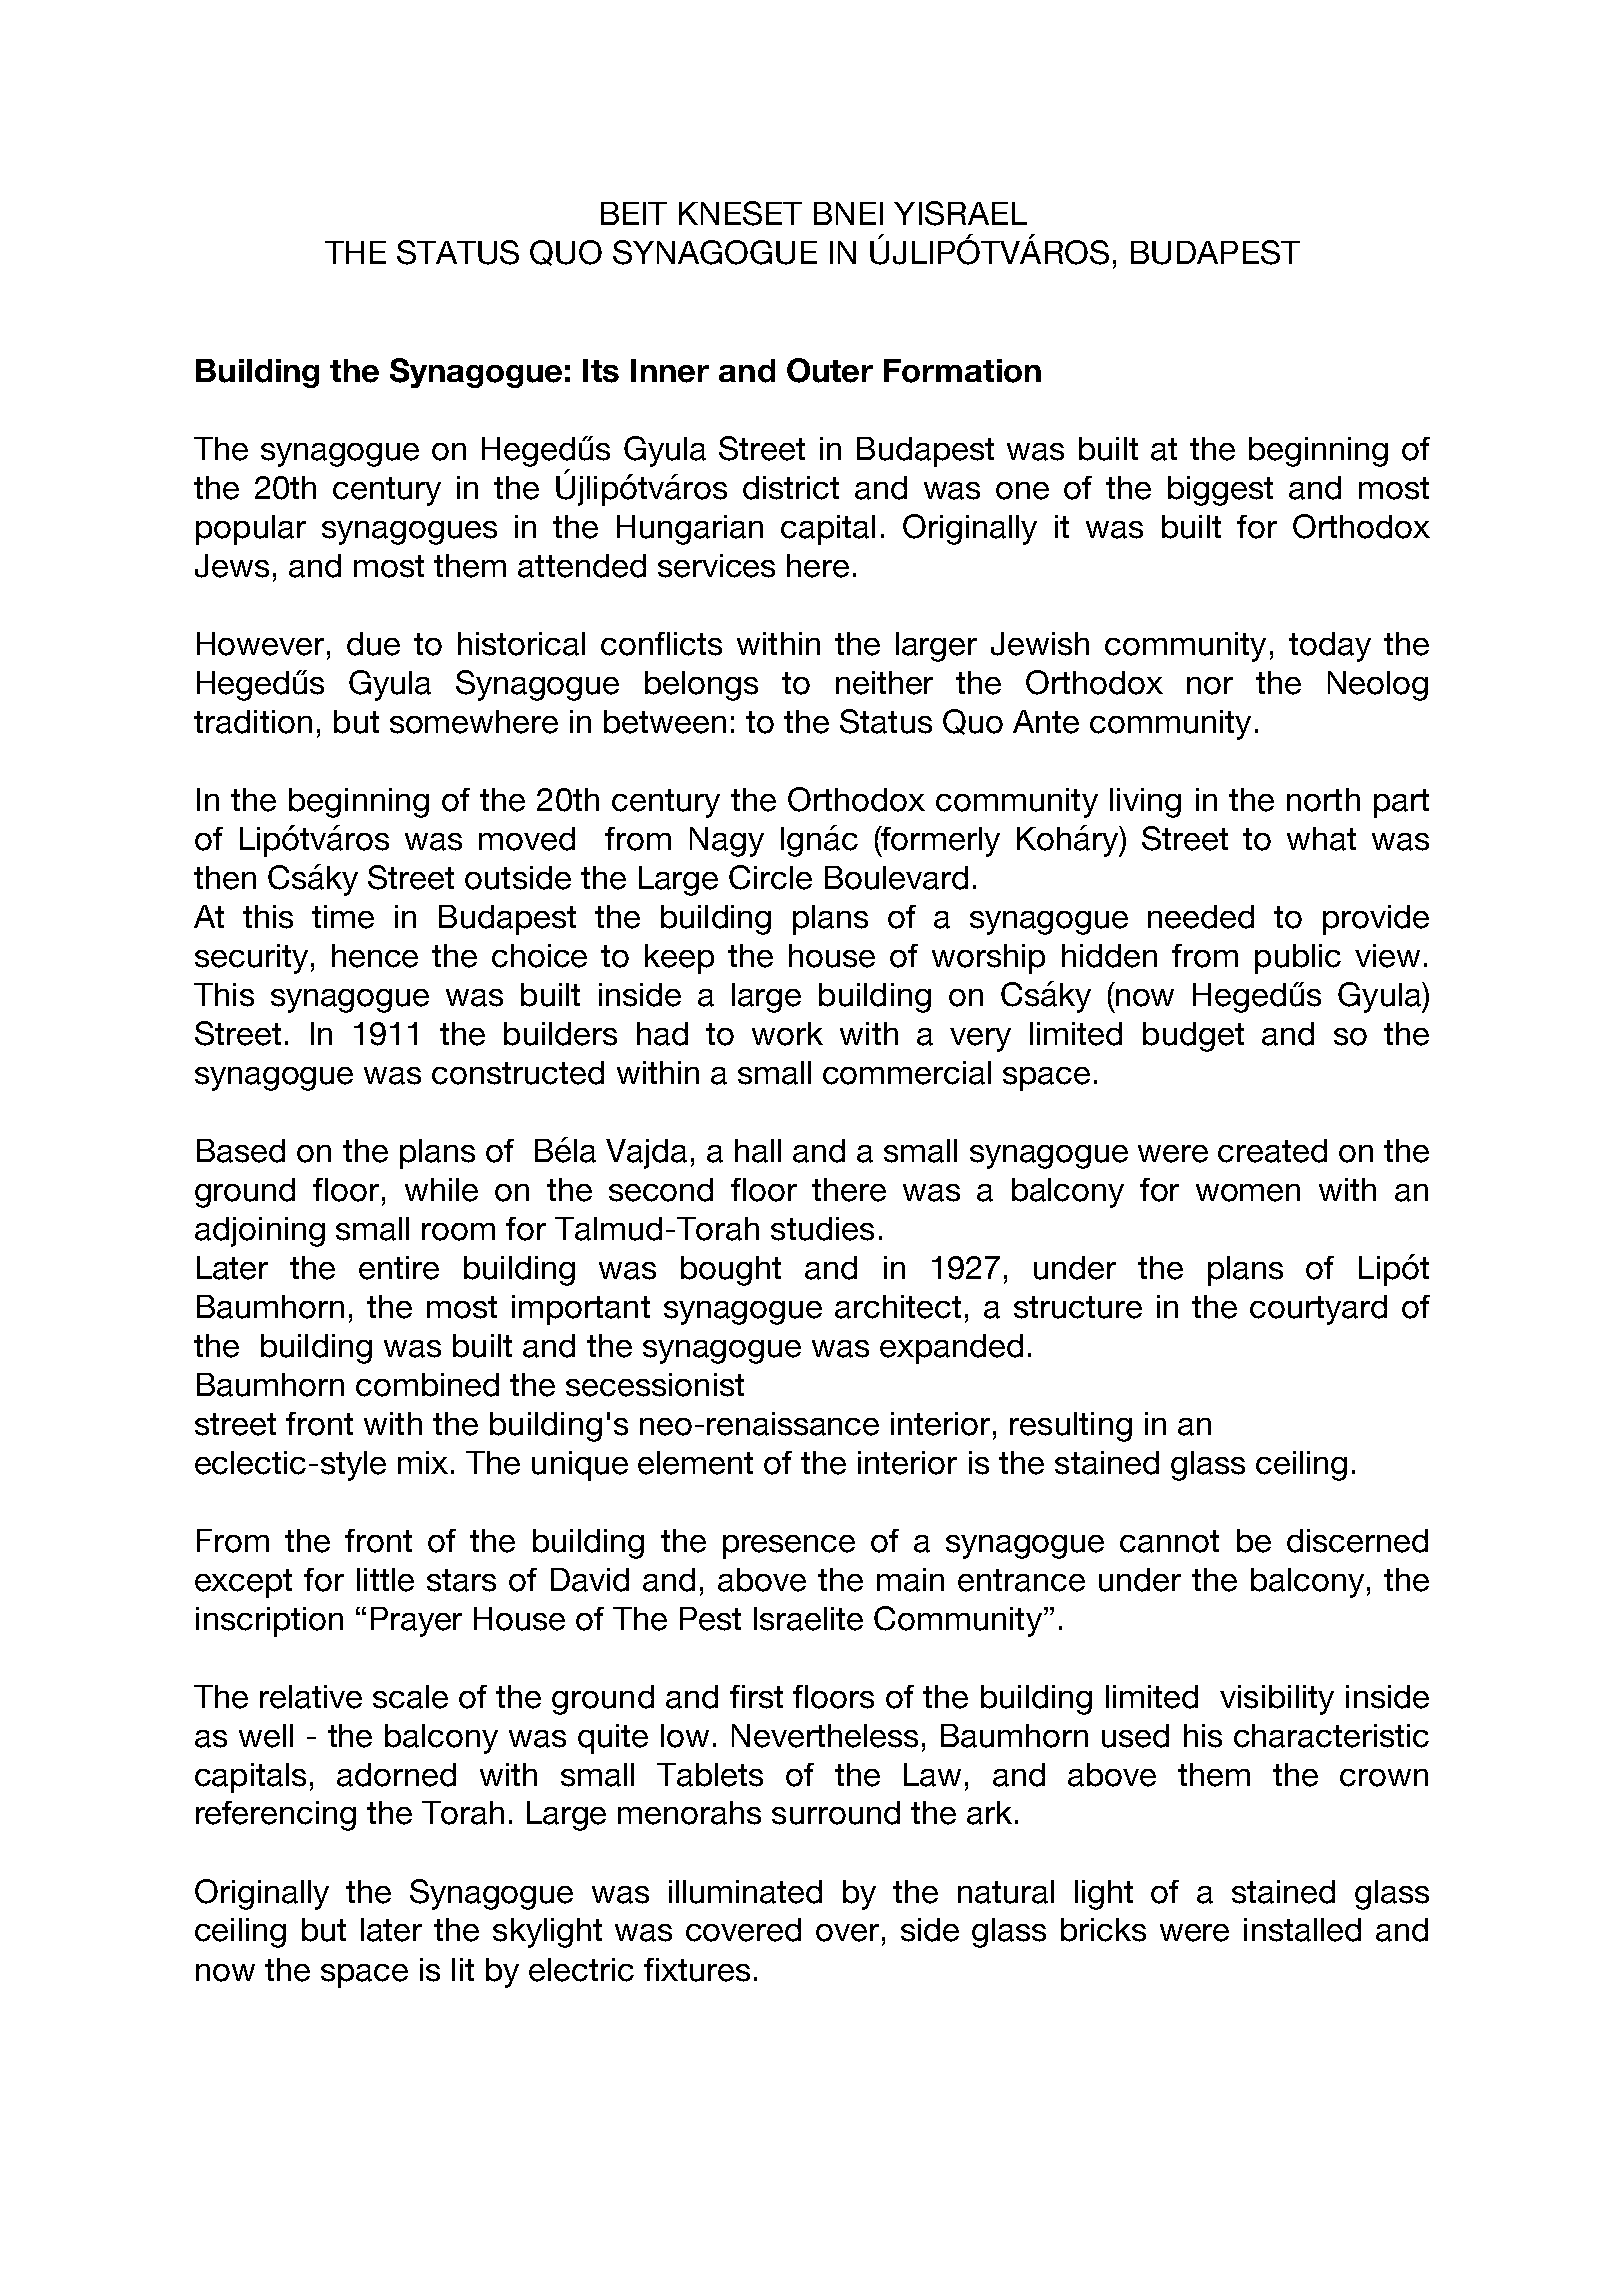  Describe the element at coordinates (745, 1892) in the image. I see `illuminated` at that location.
